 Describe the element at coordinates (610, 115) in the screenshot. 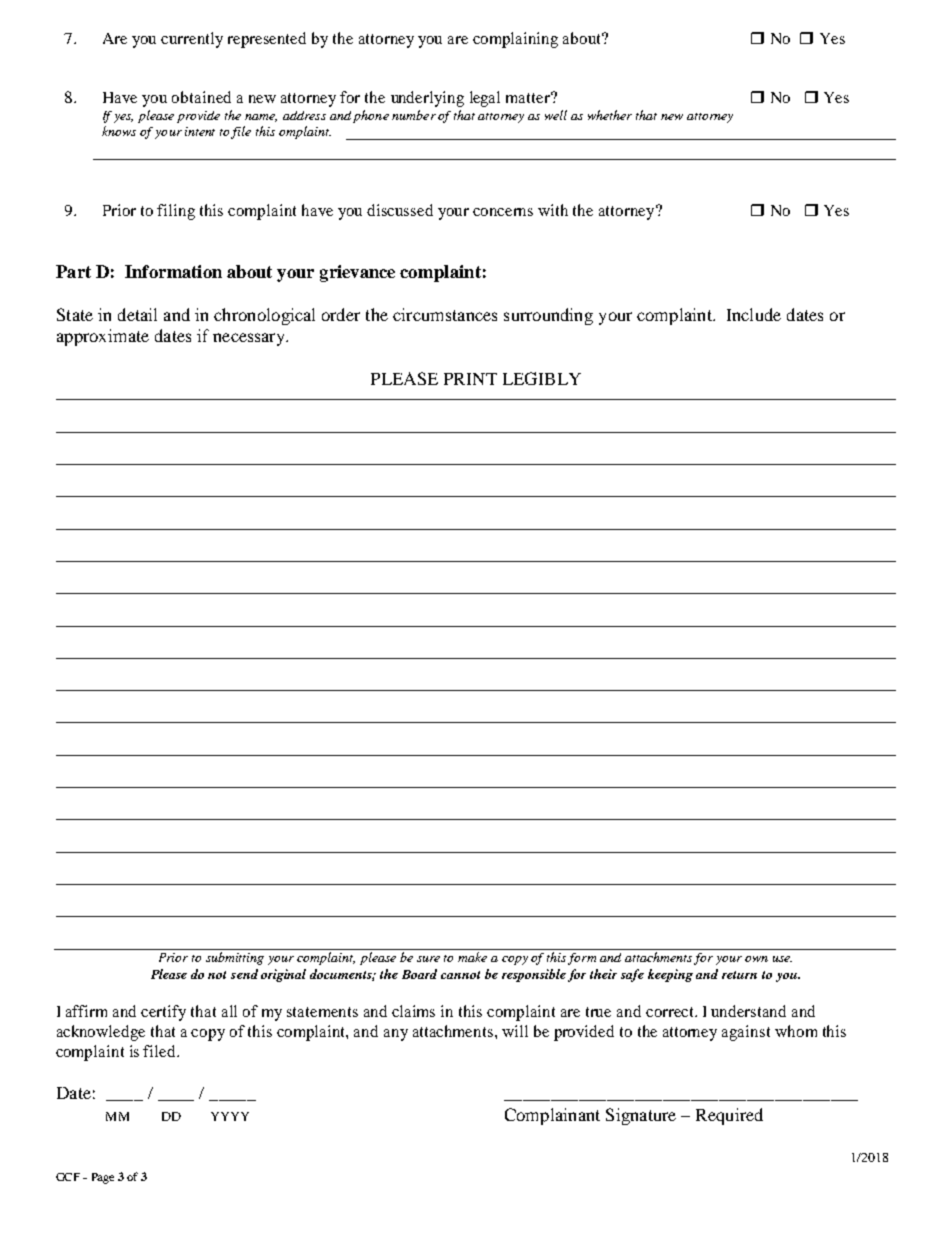

I see `whether` at that location.
